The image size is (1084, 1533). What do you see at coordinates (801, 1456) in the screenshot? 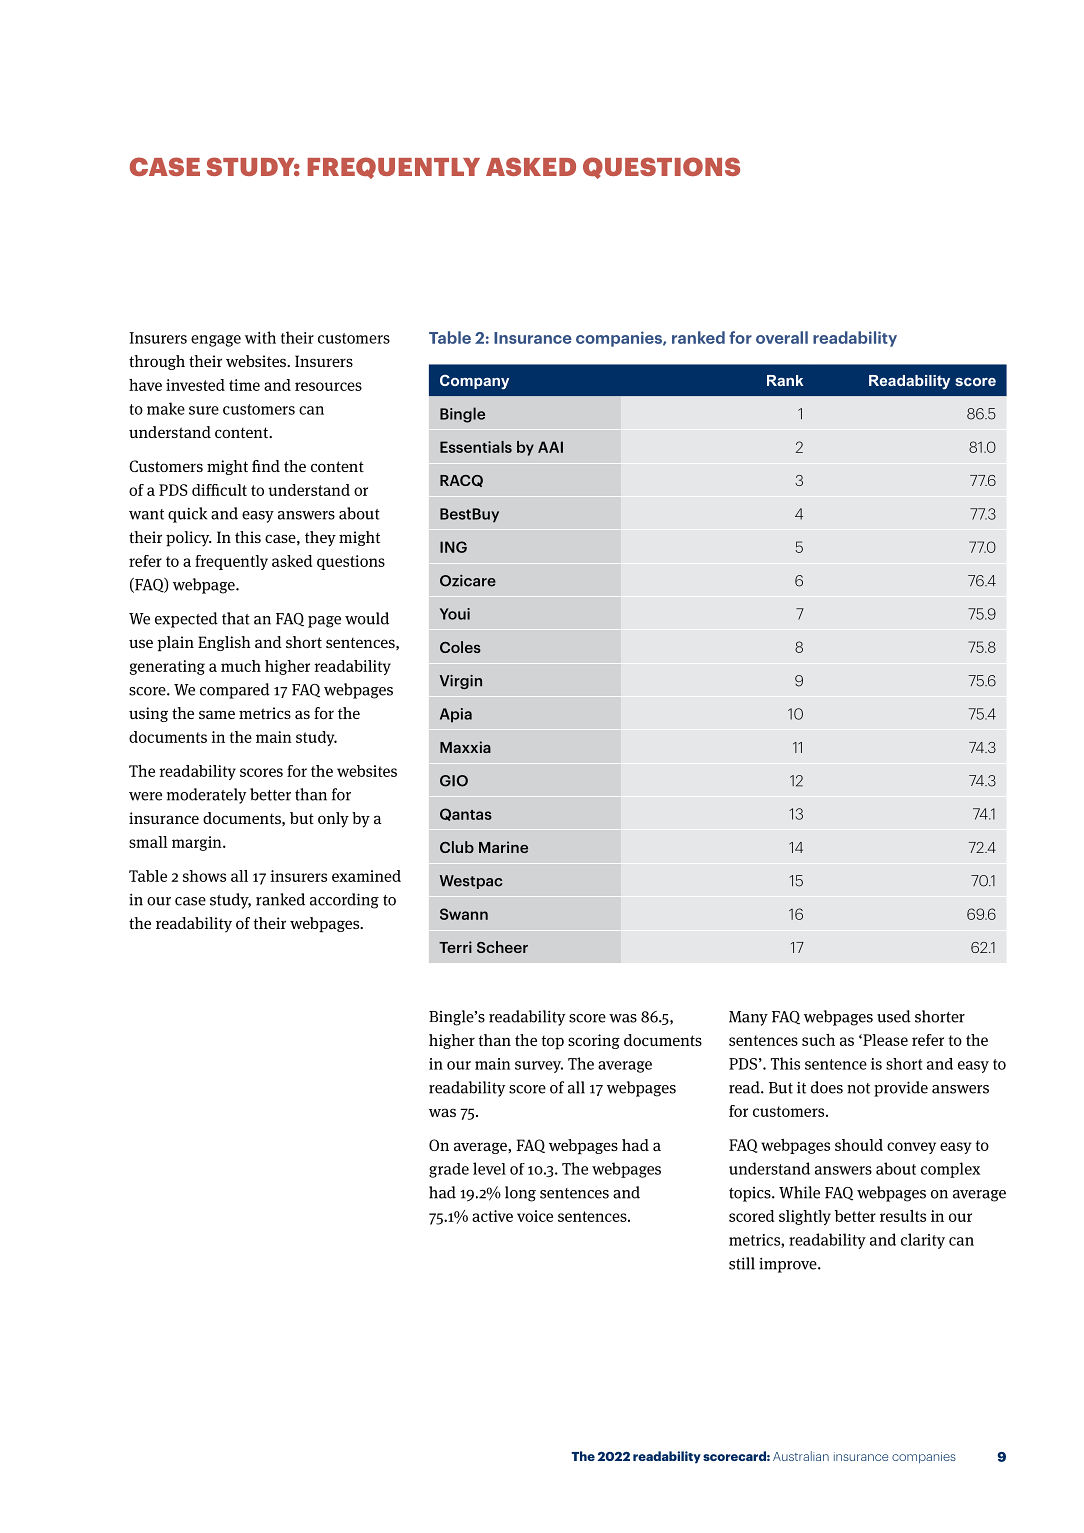
I see `Australian` at bounding box center [801, 1456].
